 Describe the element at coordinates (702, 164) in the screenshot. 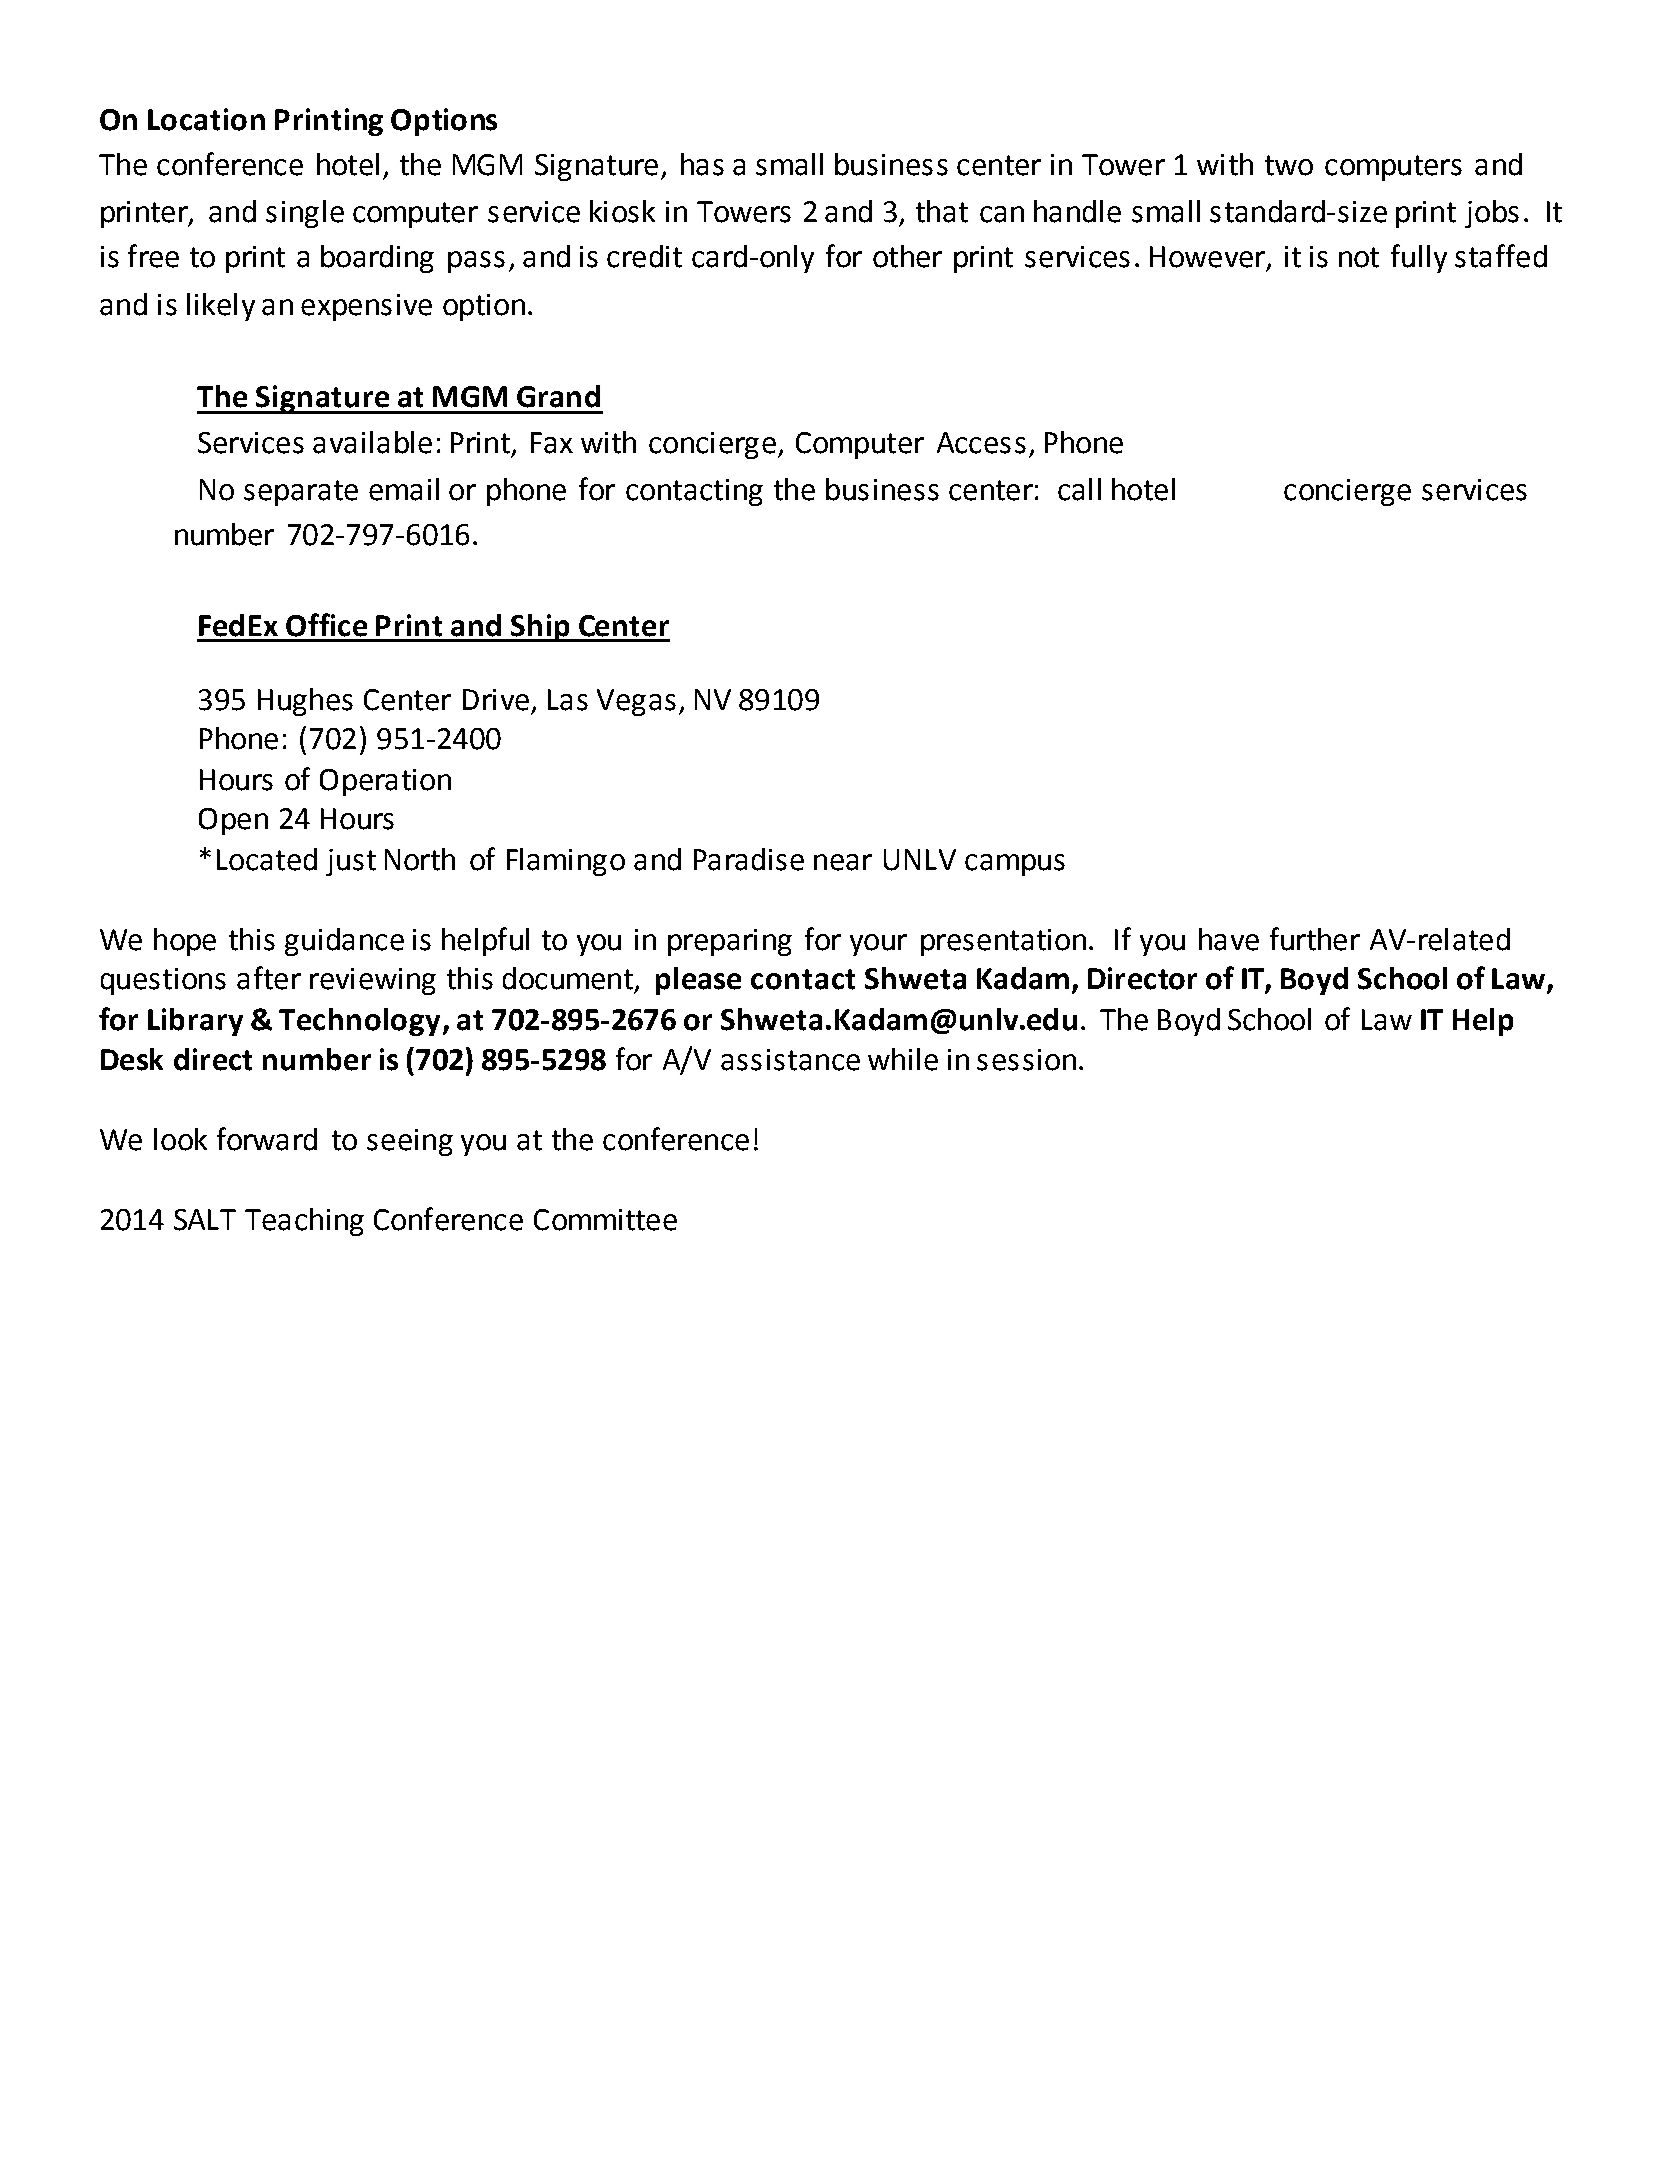

I see `has` at that location.
